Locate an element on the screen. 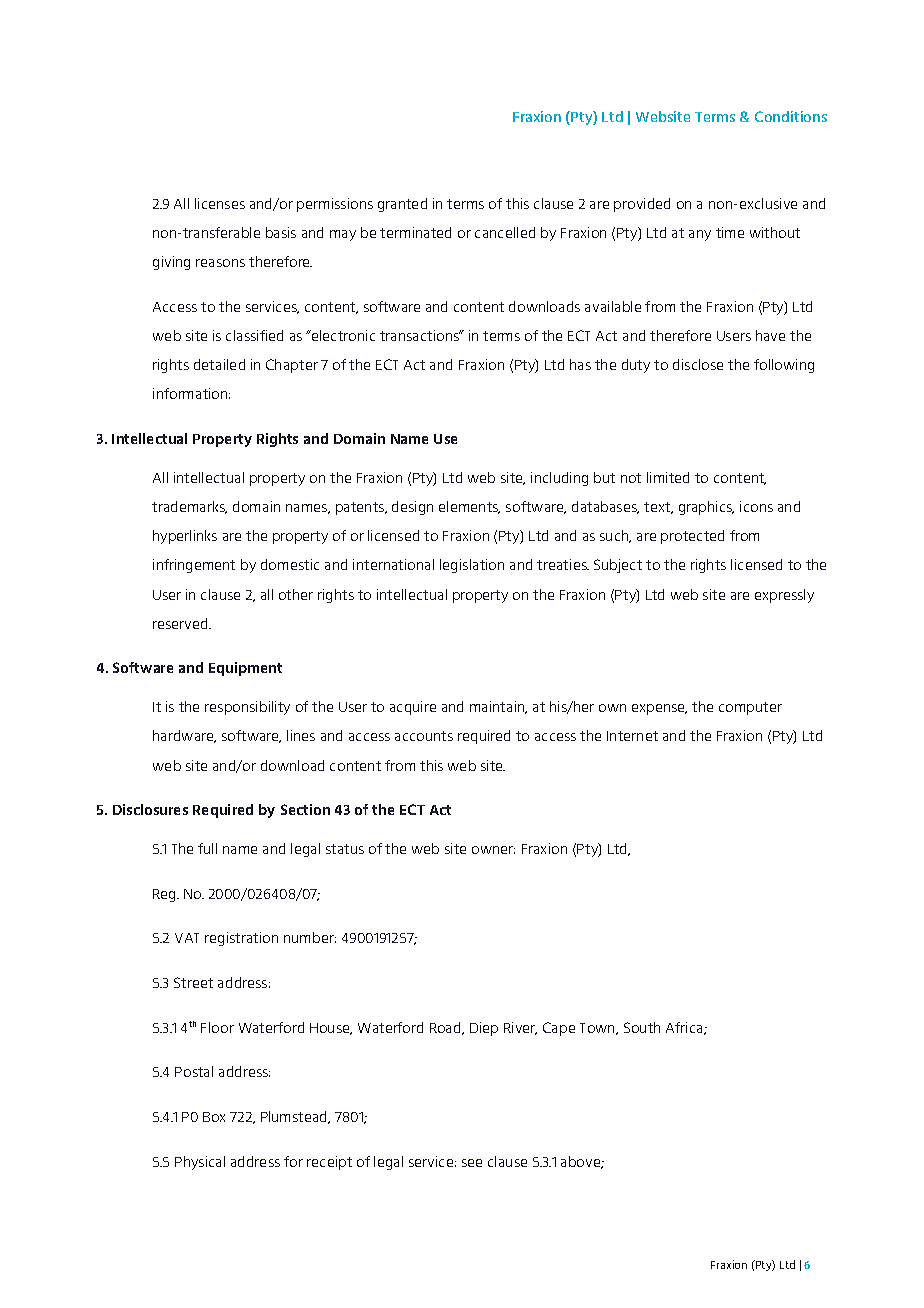  licenses is located at coordinates (220, 203).
